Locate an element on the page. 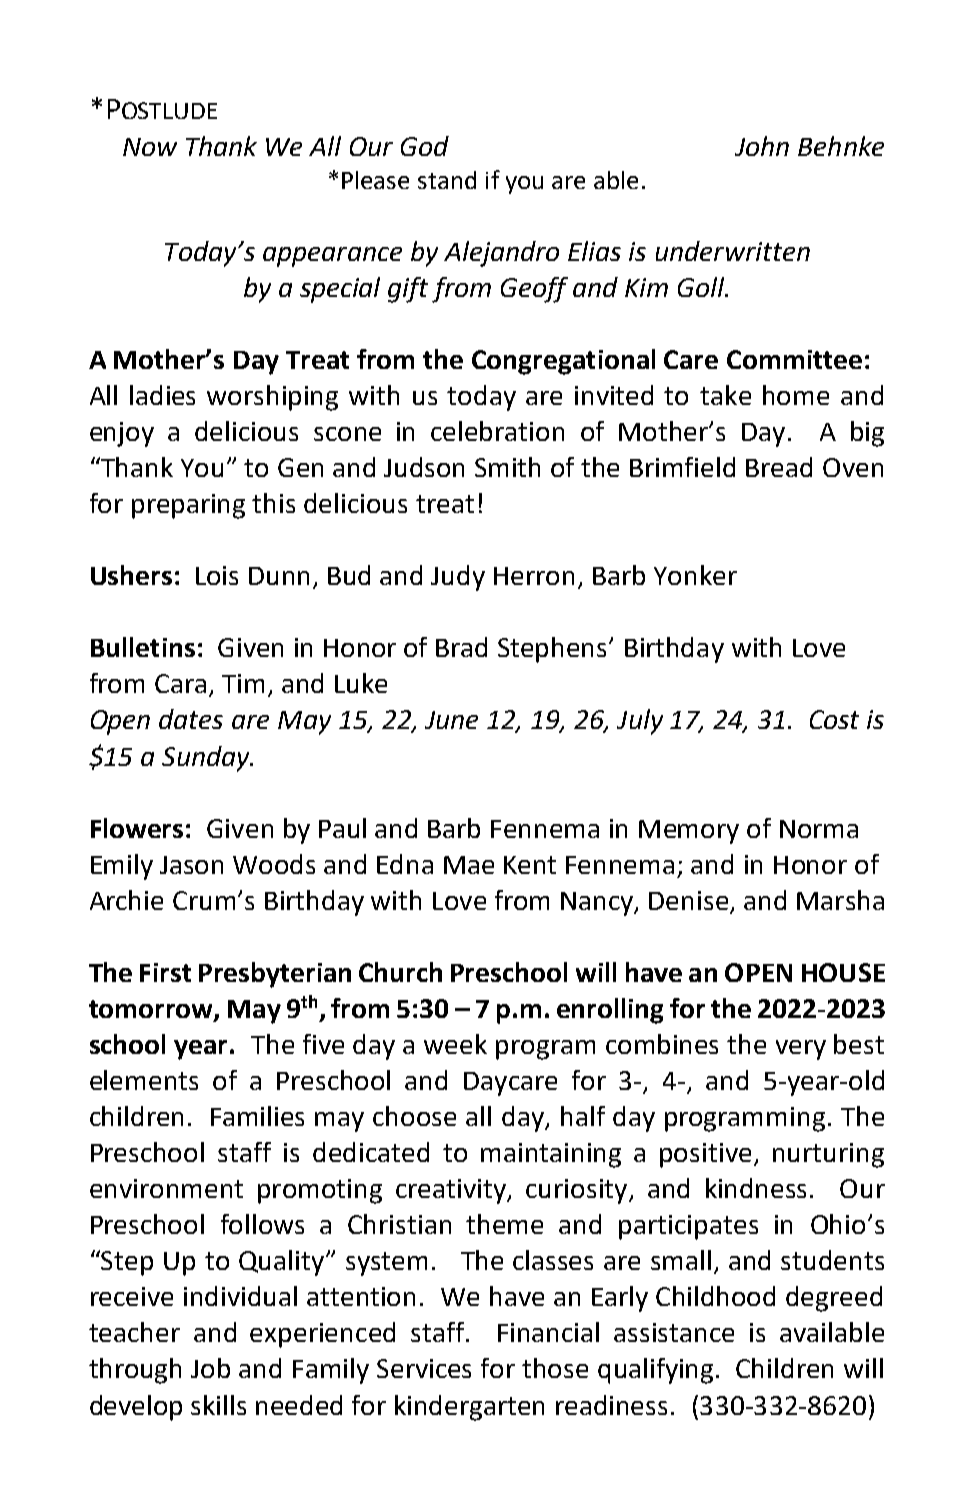  Bread is located at coordinates (779, 467).
